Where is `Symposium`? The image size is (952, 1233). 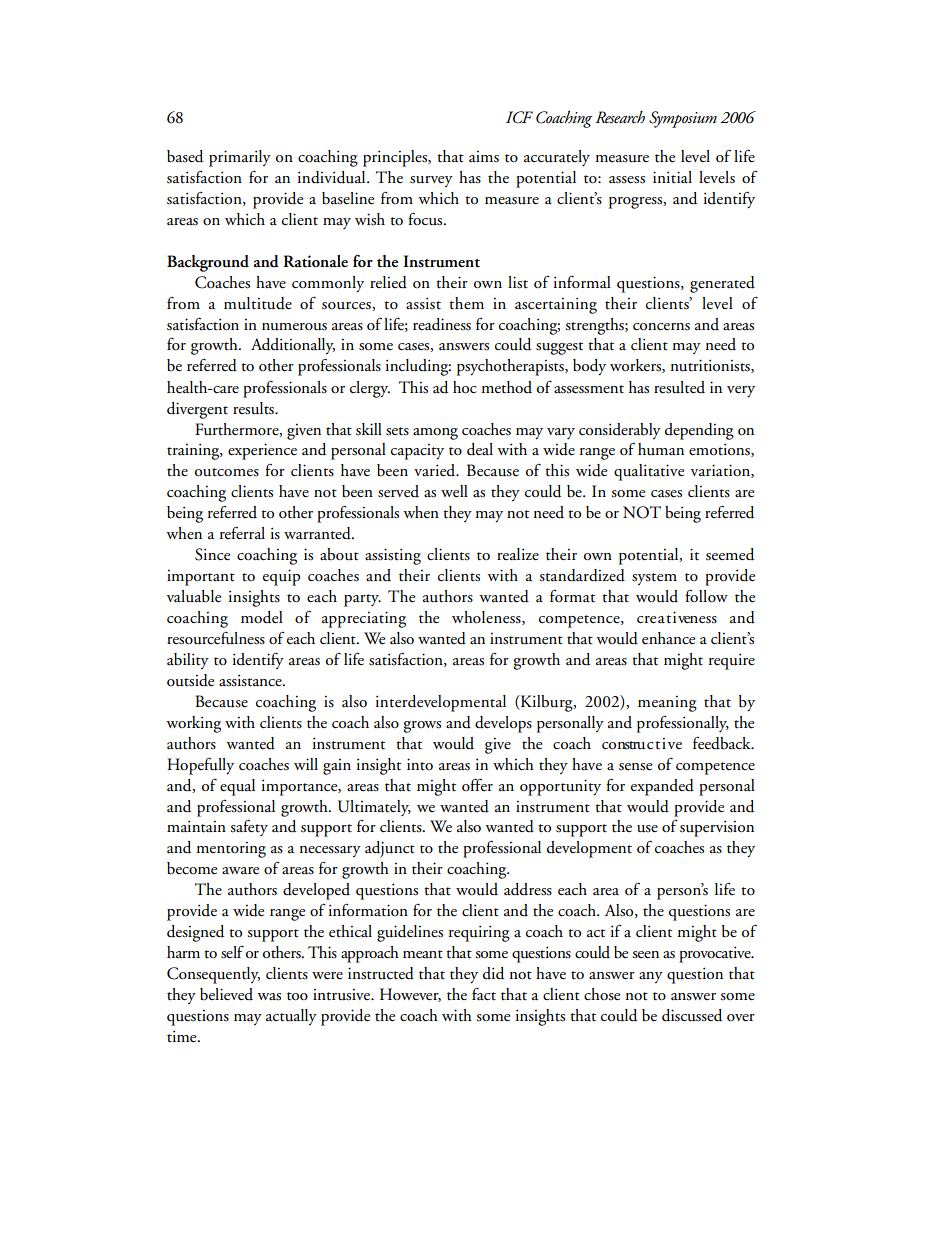
Symposium is located at coordinates (683, 119).
